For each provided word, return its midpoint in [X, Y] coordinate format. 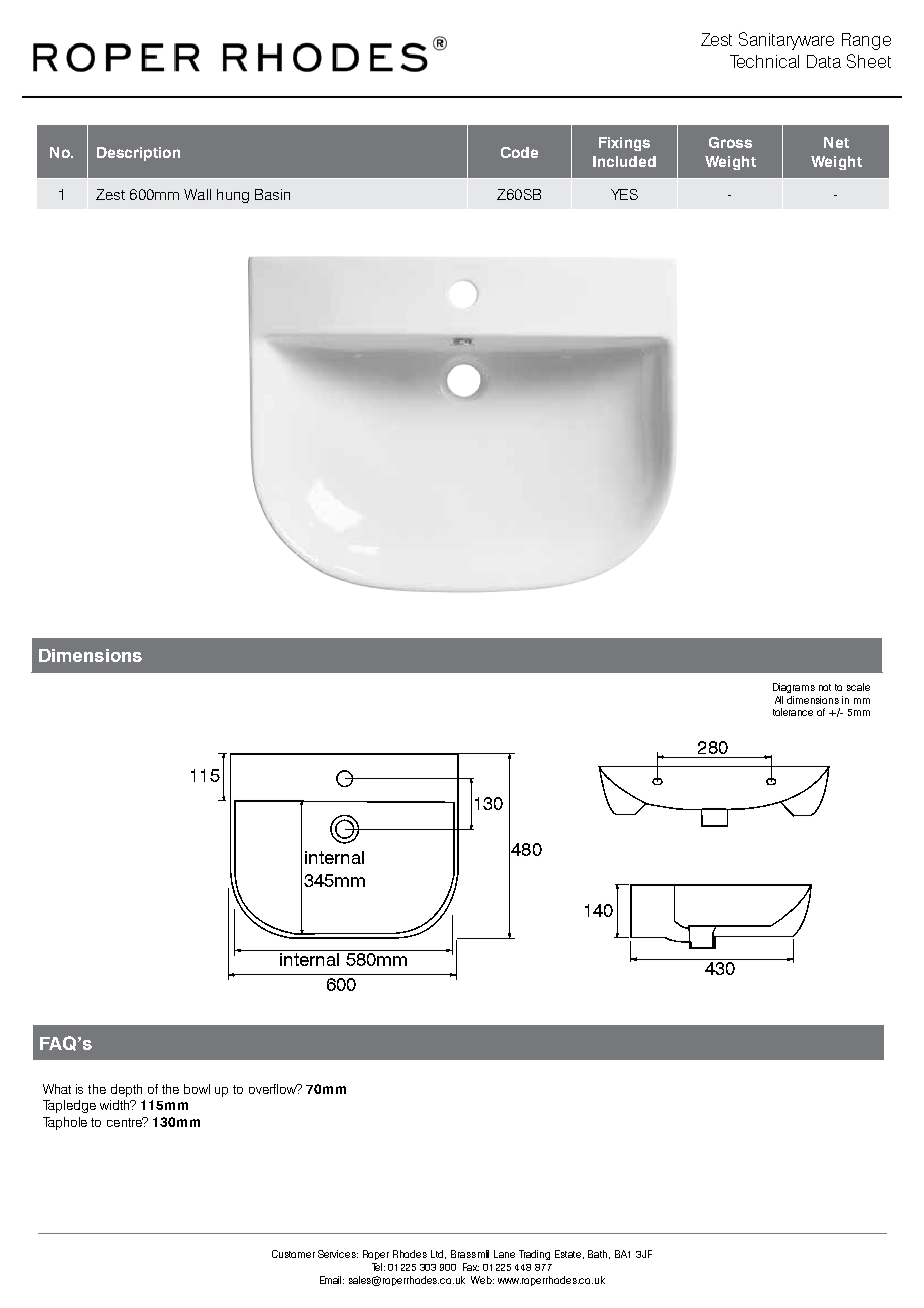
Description [138, 154]
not [825, 687]
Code [519, 152]
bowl [197, 1089]
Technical [764, 61]
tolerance [793, 712]
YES [624, 194]
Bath [599, 1254]
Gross [730, 142]
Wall [197, 194]
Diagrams [794, 688]
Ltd [438, 1254]
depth [126, 1090]
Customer [293, 1254]
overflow [273, 1089]
